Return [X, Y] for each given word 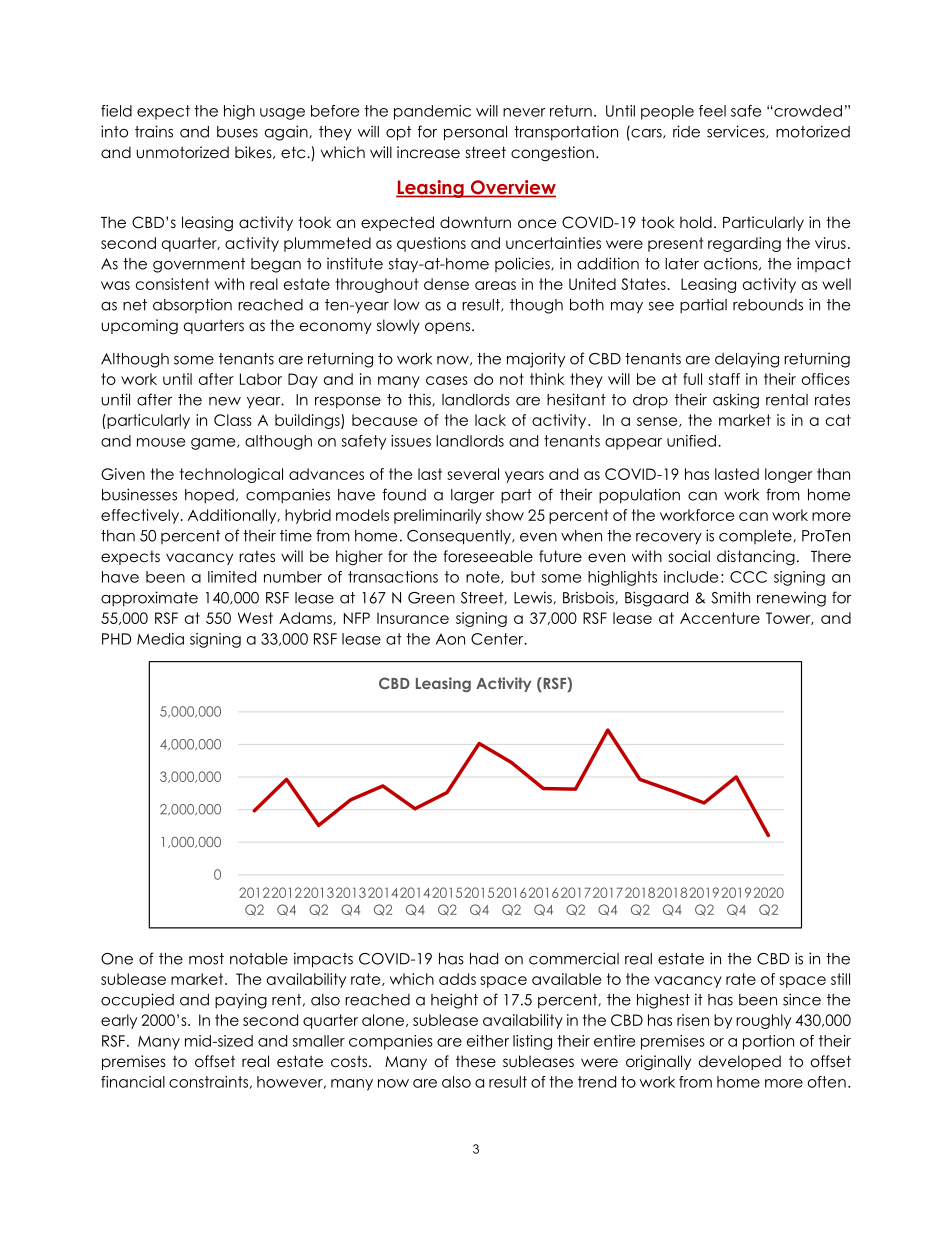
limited [232, 577]
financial [133, 1082]
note [484, 577]
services [737, 132]
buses [237, 132]
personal [475, 133]
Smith [730, 597]
